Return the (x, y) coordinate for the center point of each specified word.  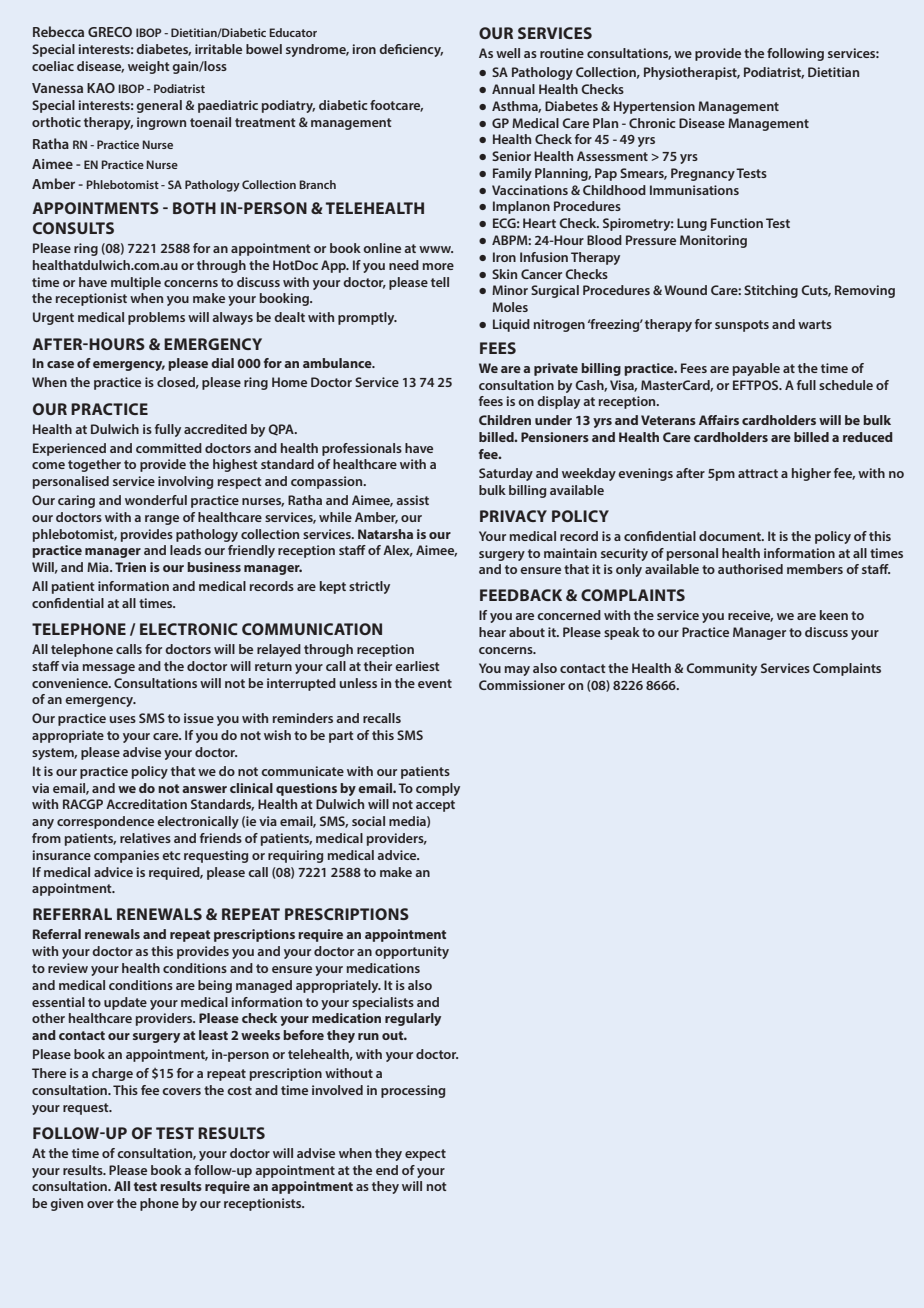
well (508, 53)
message (109, 669)
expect (425, 1155)
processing (413, 1091)
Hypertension (654, 107)
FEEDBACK (521, 595)
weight (149, 67)
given (66, 1204)
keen (834, 615)
